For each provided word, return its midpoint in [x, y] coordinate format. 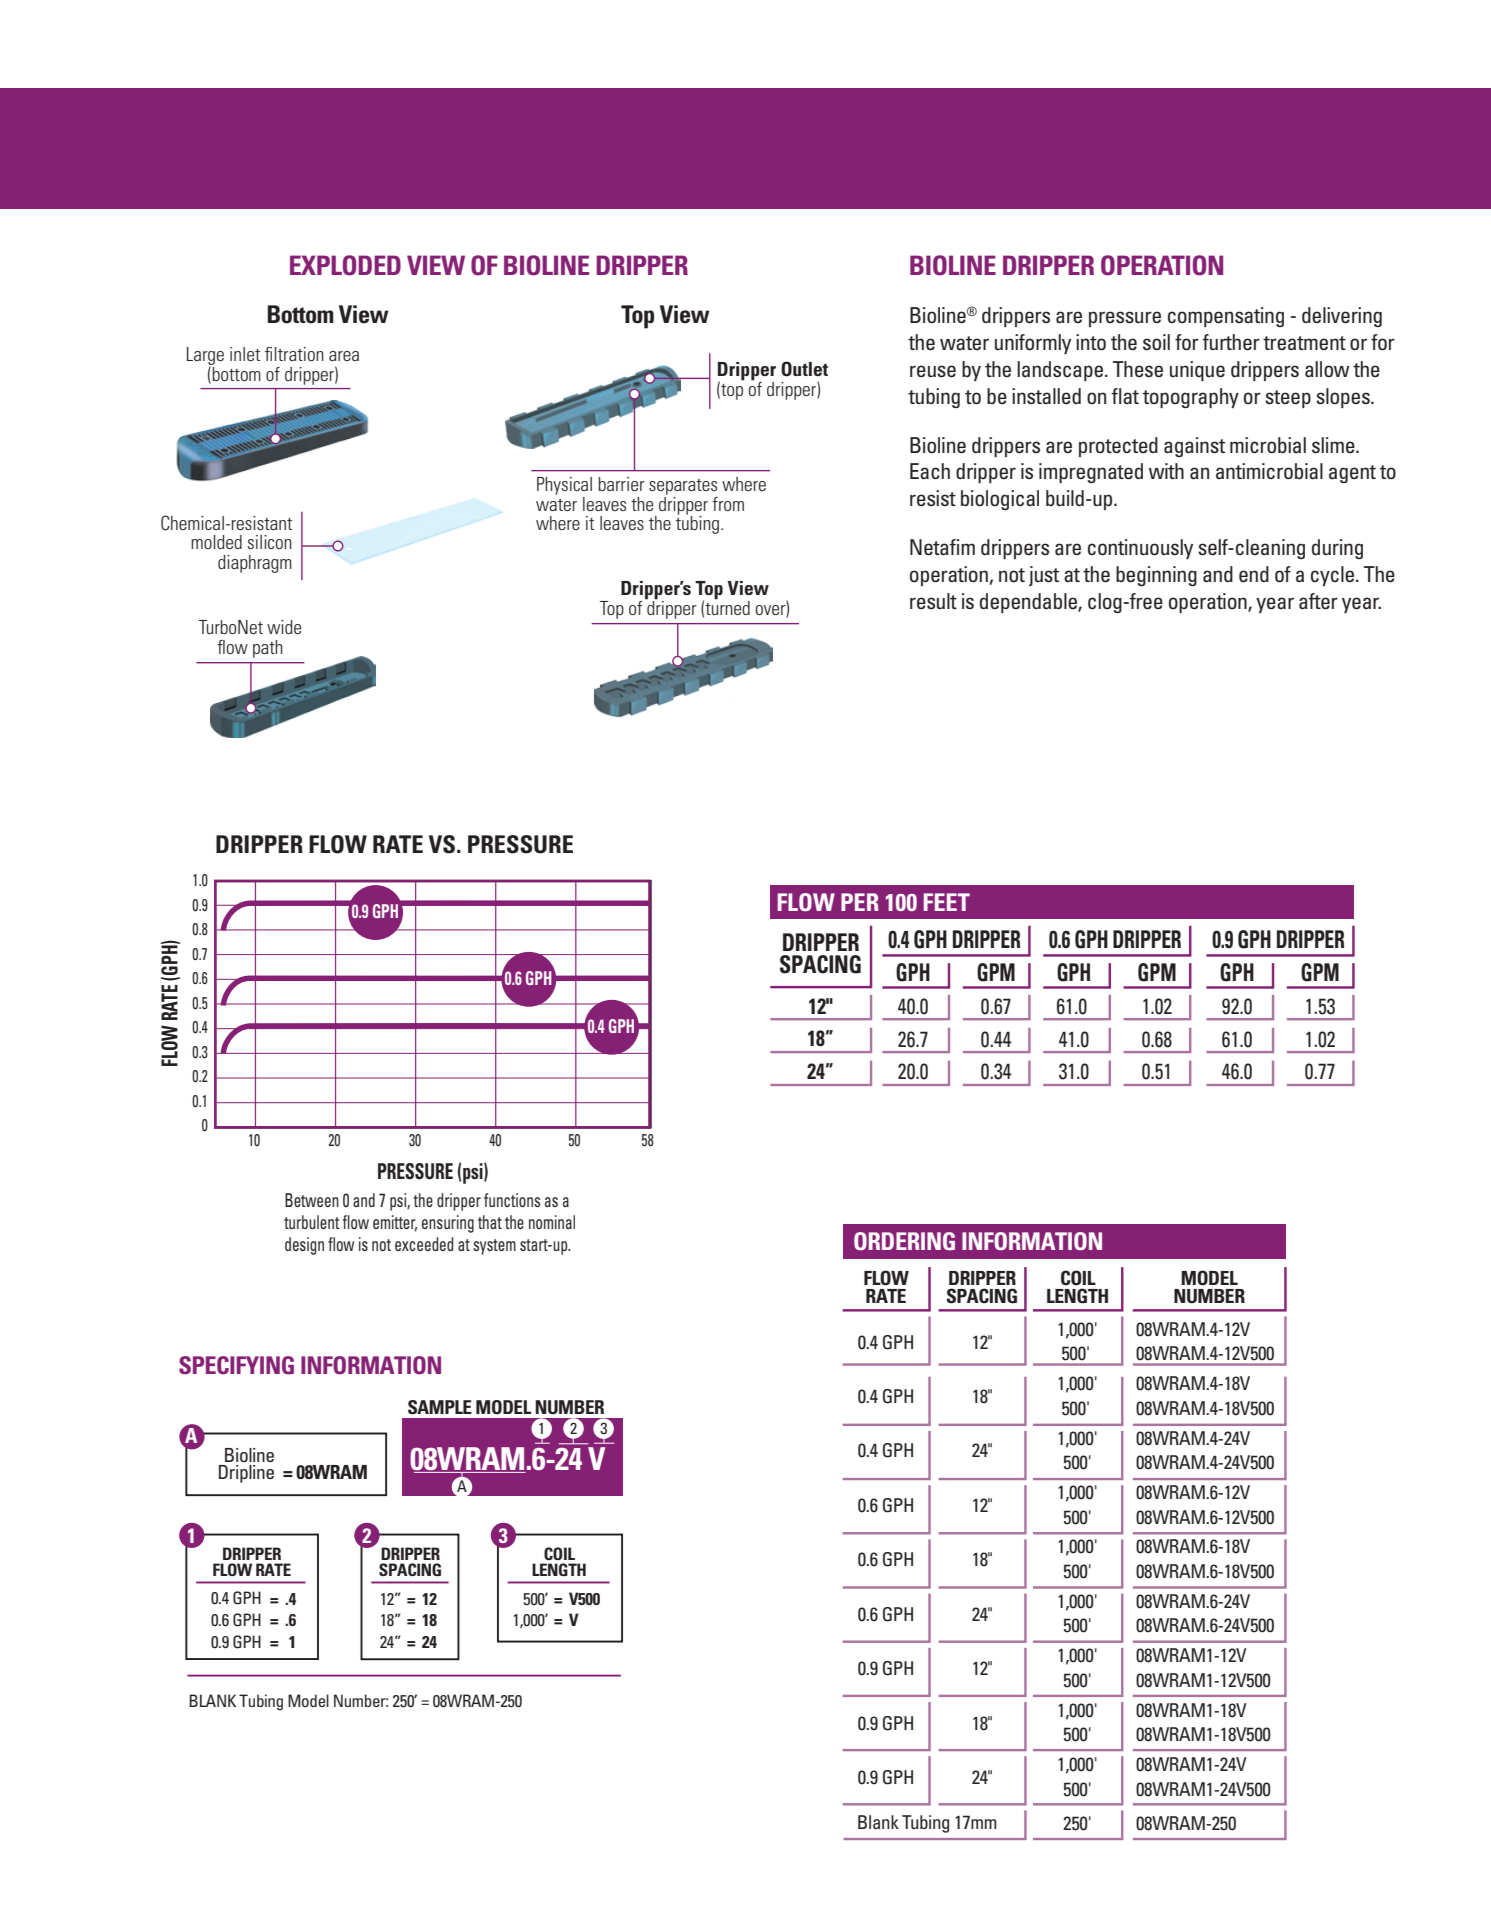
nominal [552, 1222]
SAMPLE [440, 1407]
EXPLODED [345, 265]
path [268, 649]
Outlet [804, 369]
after [1318, 601]
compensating [1226, 317]
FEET [947, 902]
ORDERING [904, 1241]
